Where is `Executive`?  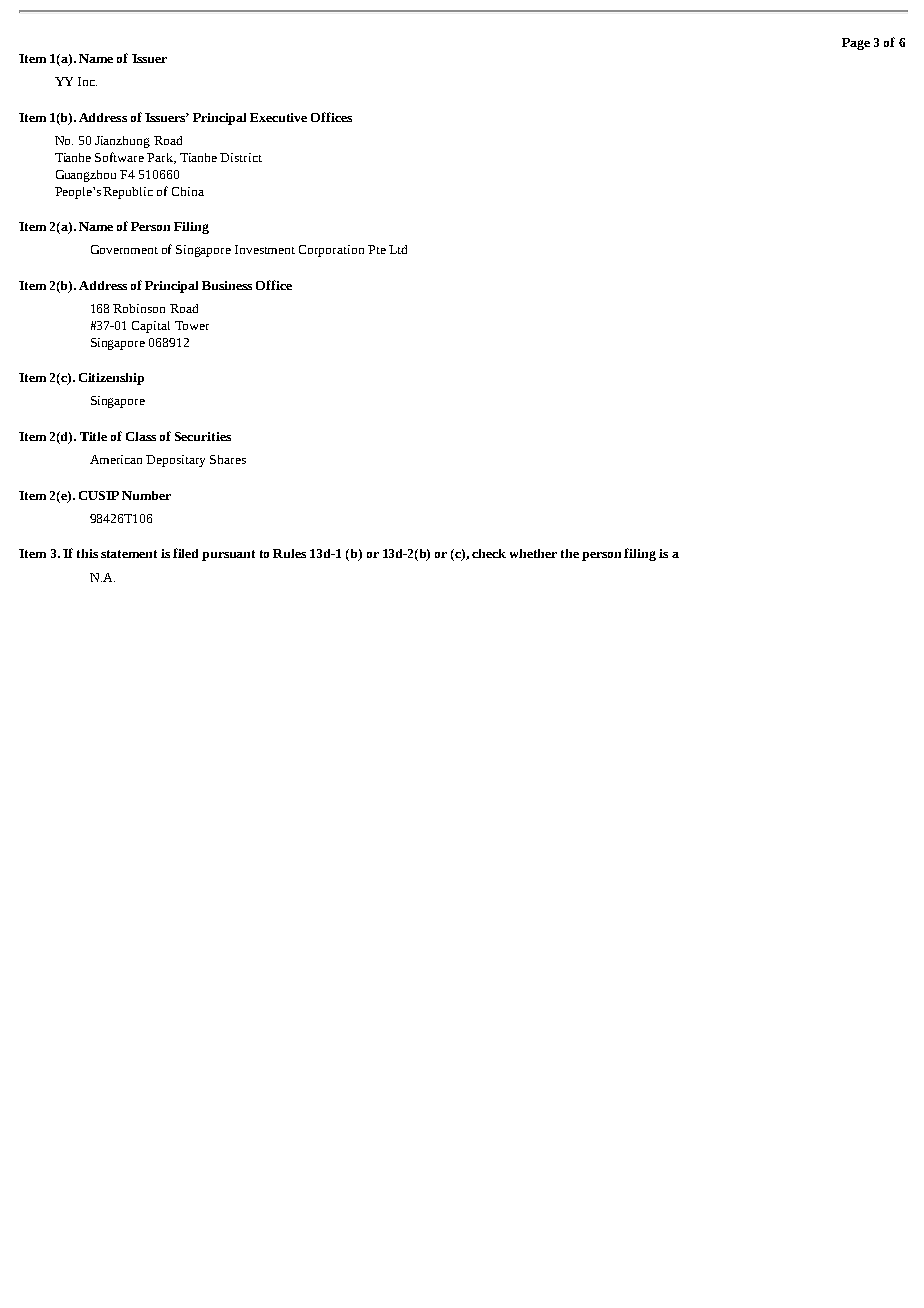
Executive is located at coordinates (278, 117).
